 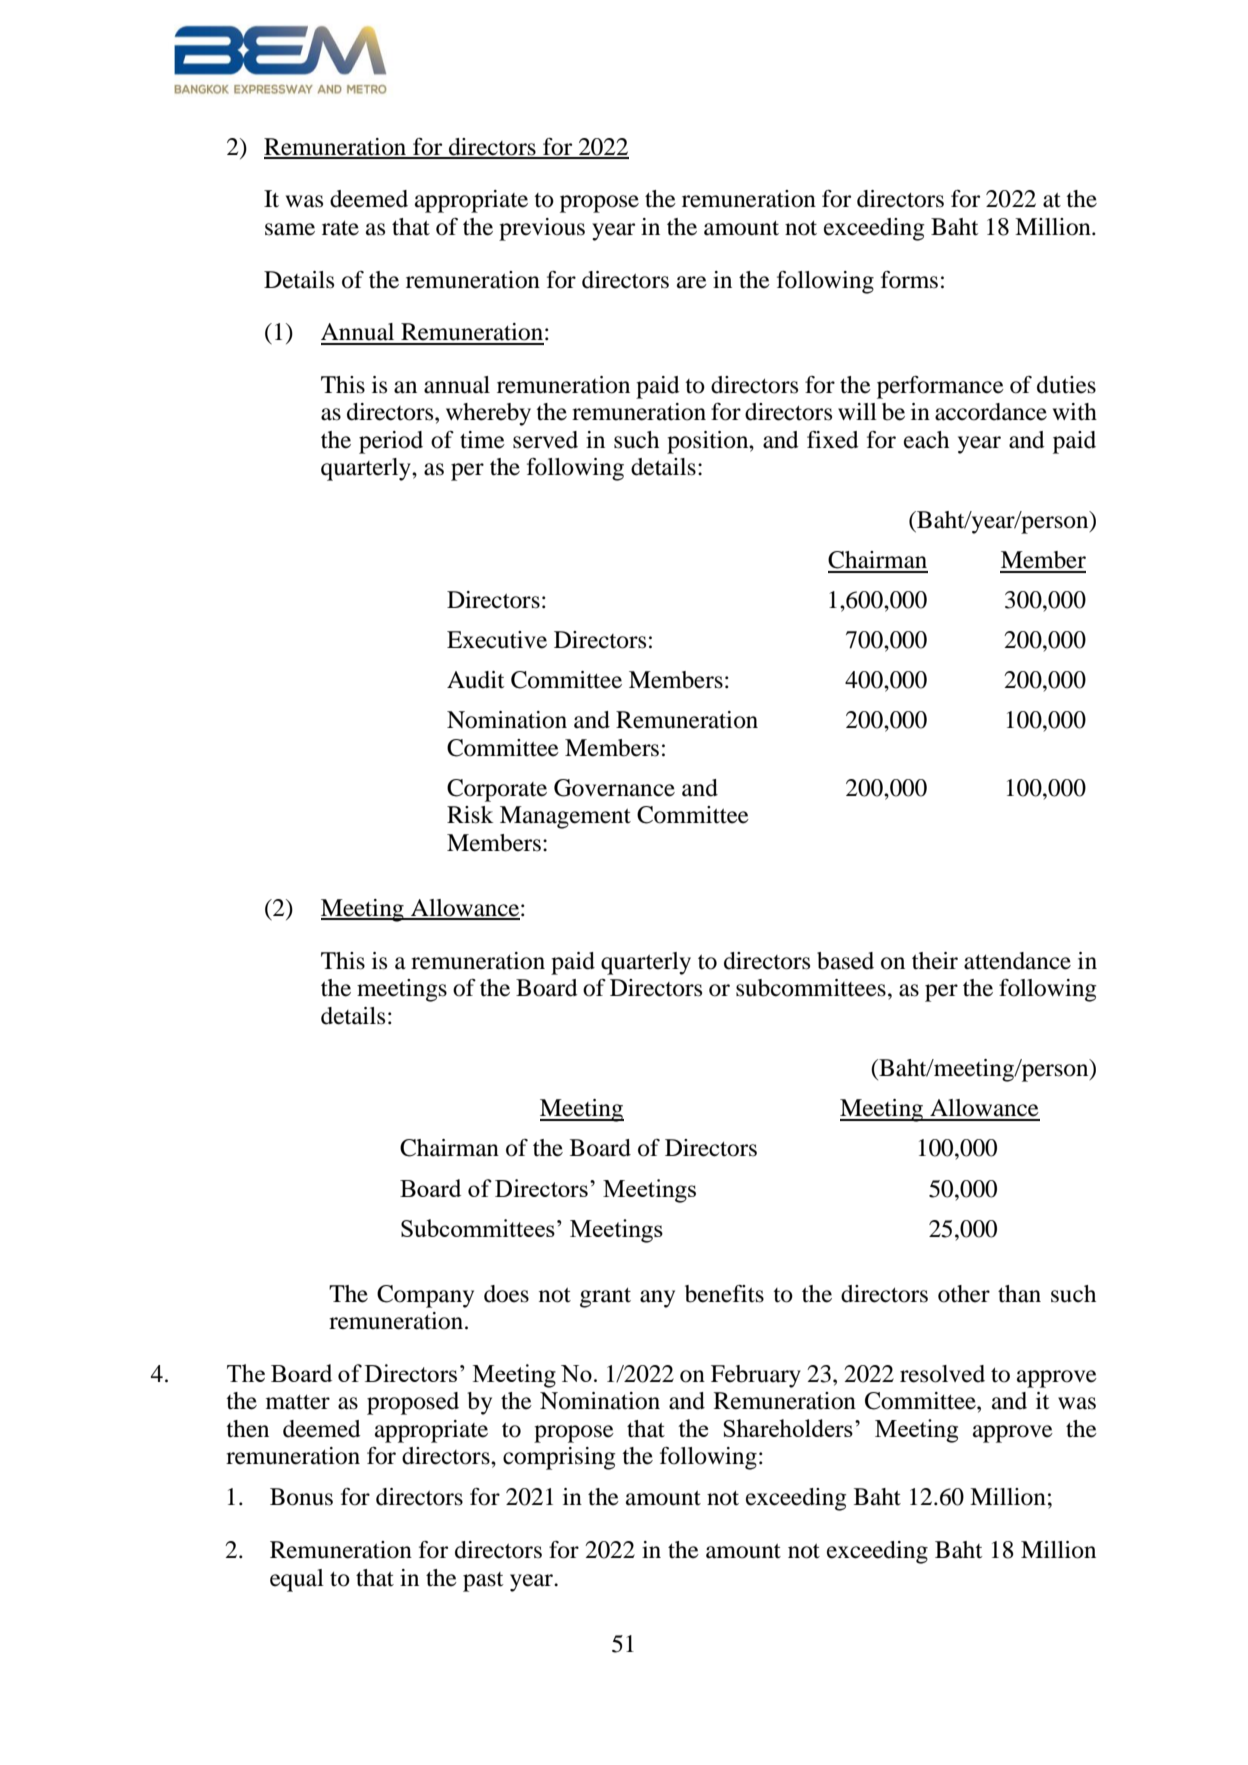 What do you see at coordinates (559, 1458) in the document?
I see `comprising` at bounding box center [559, 1458].
